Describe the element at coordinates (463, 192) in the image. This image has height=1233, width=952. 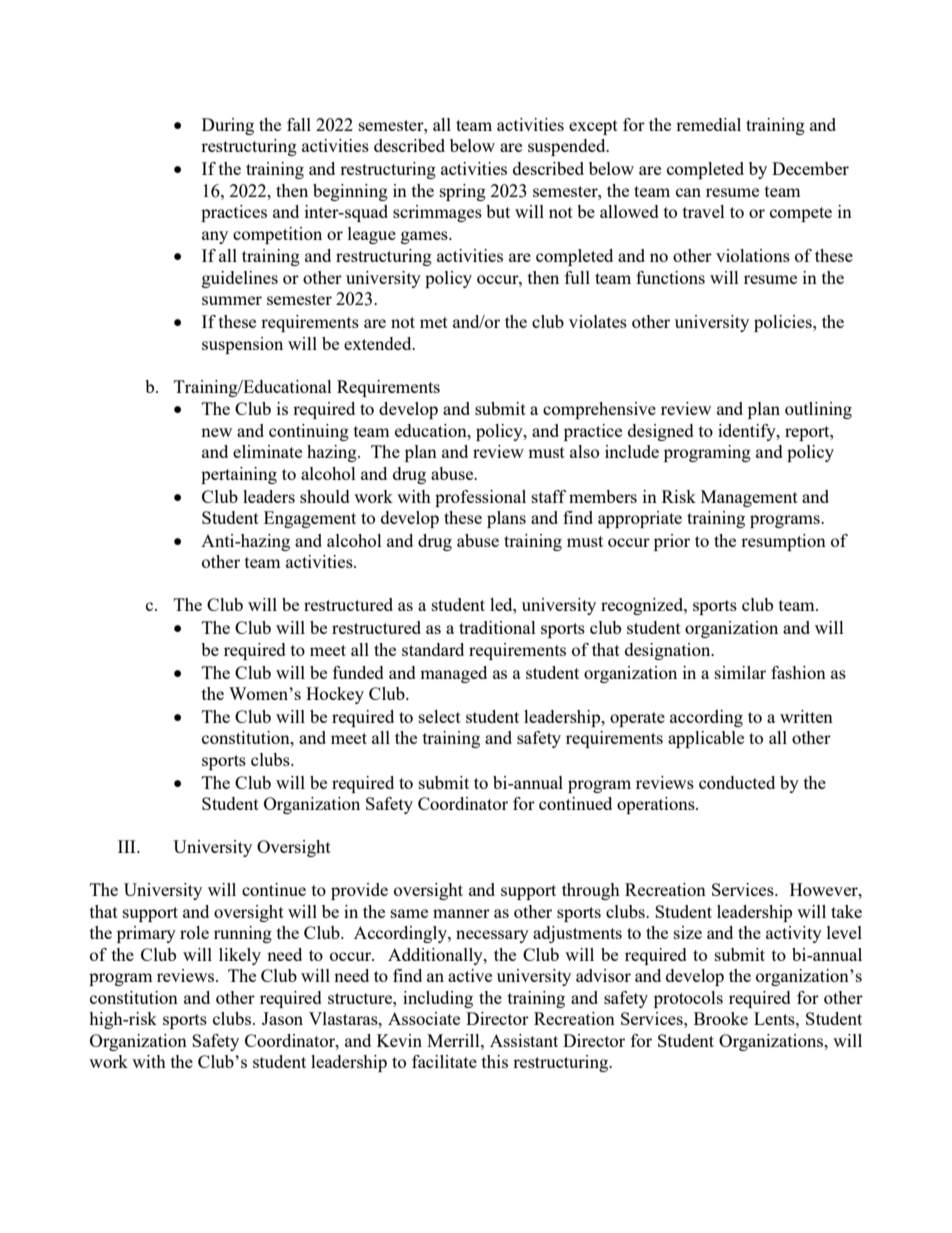
I see `spring` at that location.
